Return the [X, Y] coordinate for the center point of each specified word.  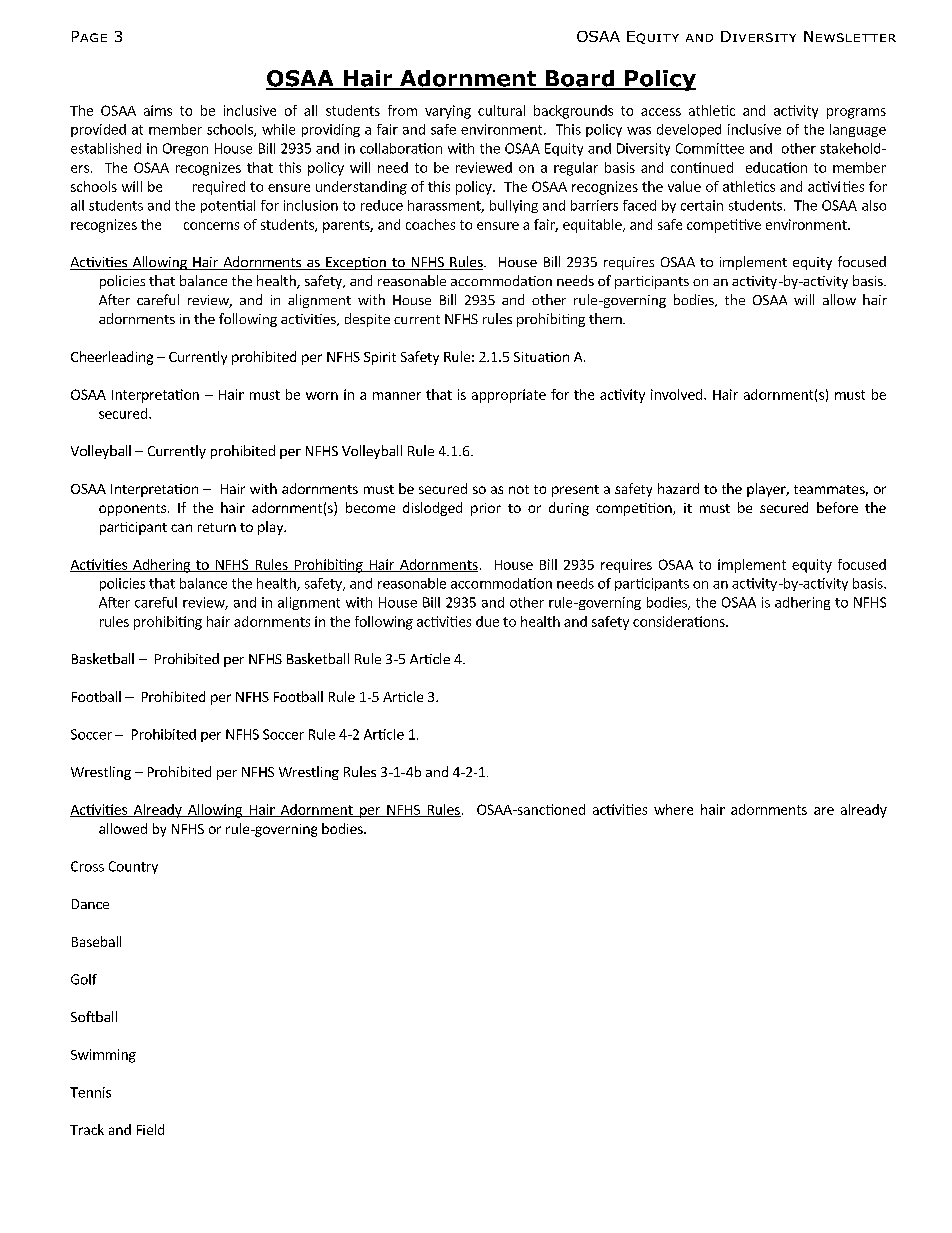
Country [133, 867]
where [673, 809]
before [837, 507]
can [181, 528]
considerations [680, 621]
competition [635, 509]
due [487, 621]
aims [158, 110]
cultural [501, 110]
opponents [132, 510]
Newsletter [850, 36]
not [519, 489]
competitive [724, 226]
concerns [211, 226]
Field [150, 1129]
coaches [430, 224]
